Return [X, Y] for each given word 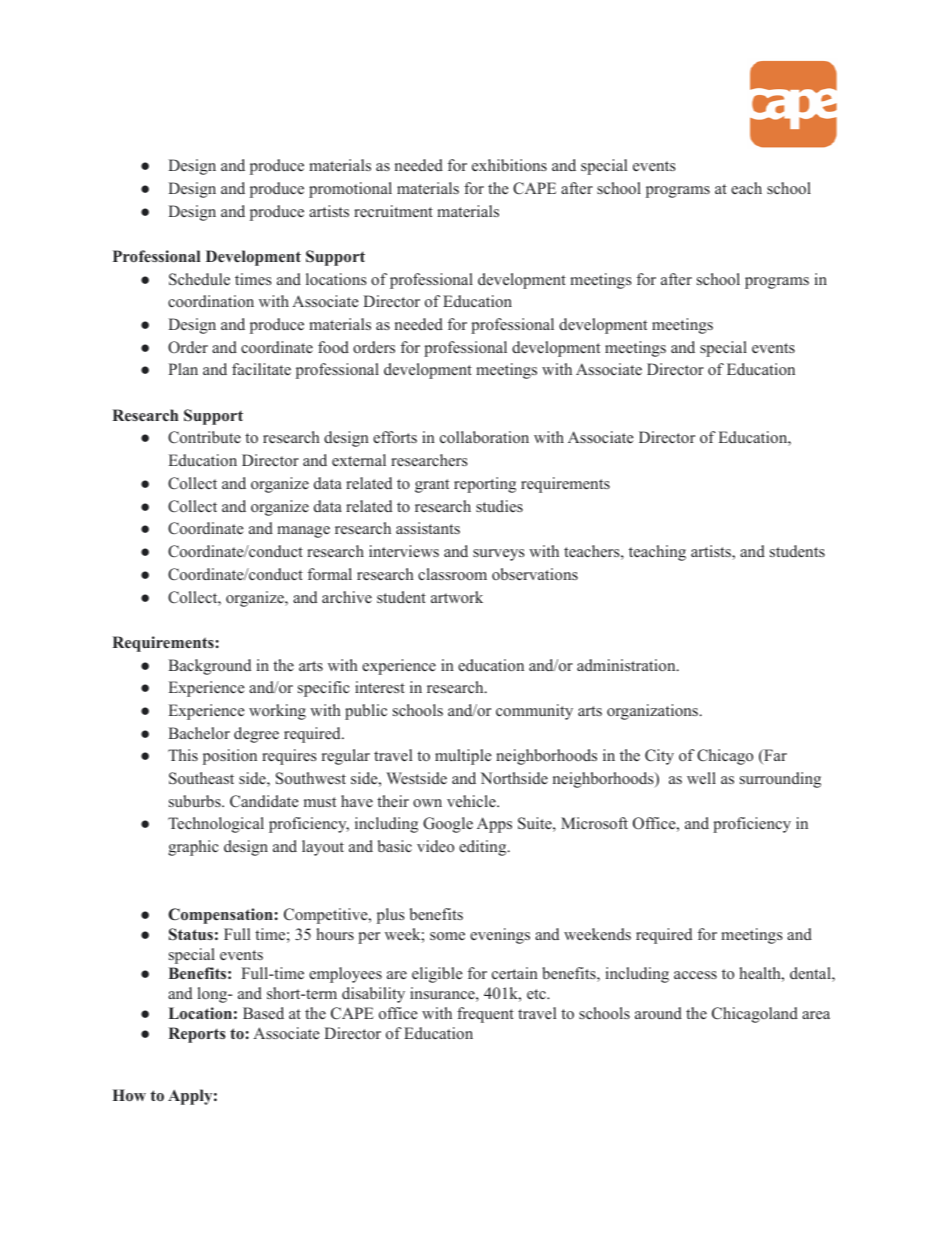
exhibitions [509, 165]
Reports [197, 1035]
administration [627, 665]
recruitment [393, 211]
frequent [485, 1015]
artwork [457, 597]
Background [209, 667]
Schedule [199, 279]
